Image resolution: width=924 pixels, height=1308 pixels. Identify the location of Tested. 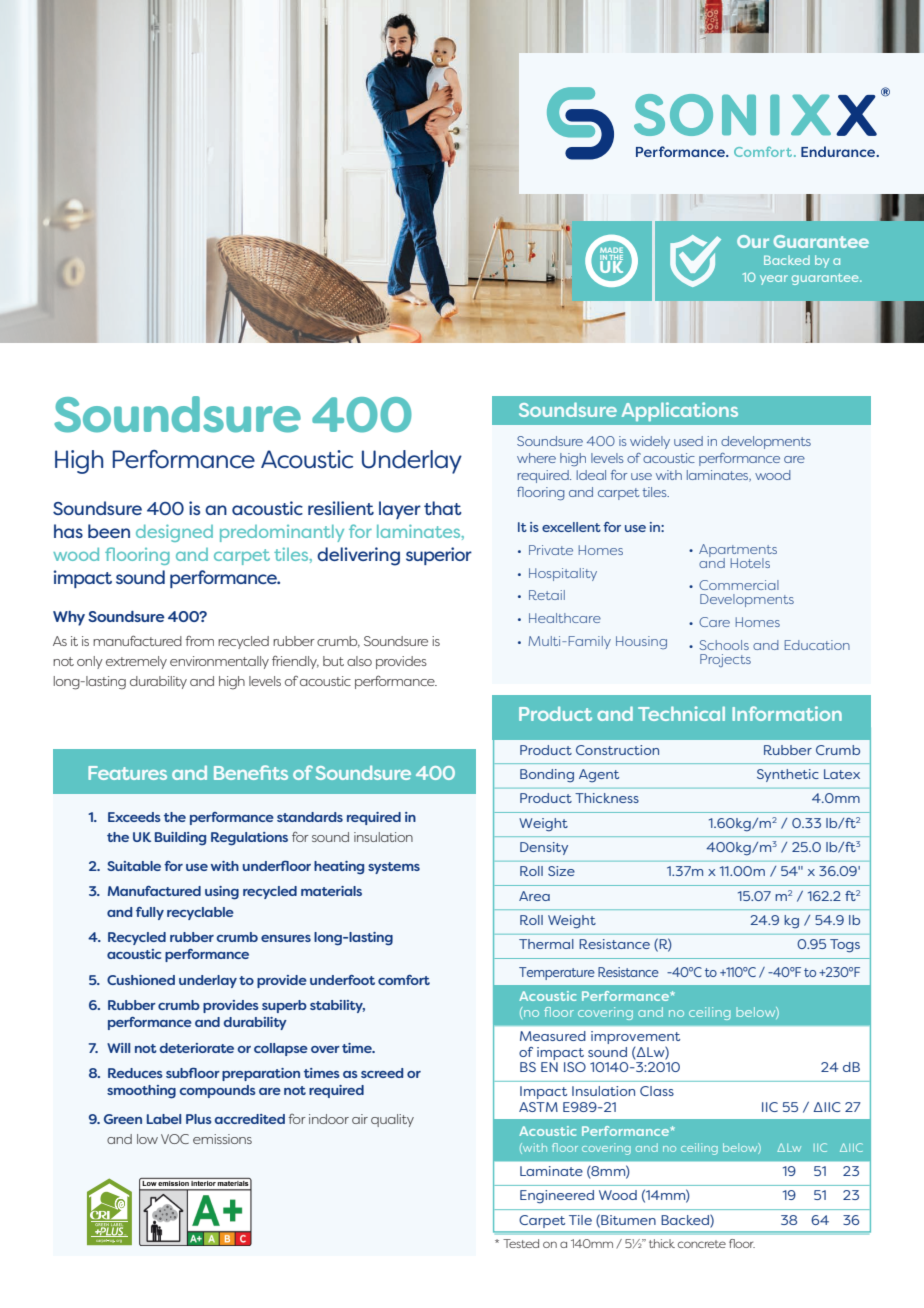
(521, 1243).
